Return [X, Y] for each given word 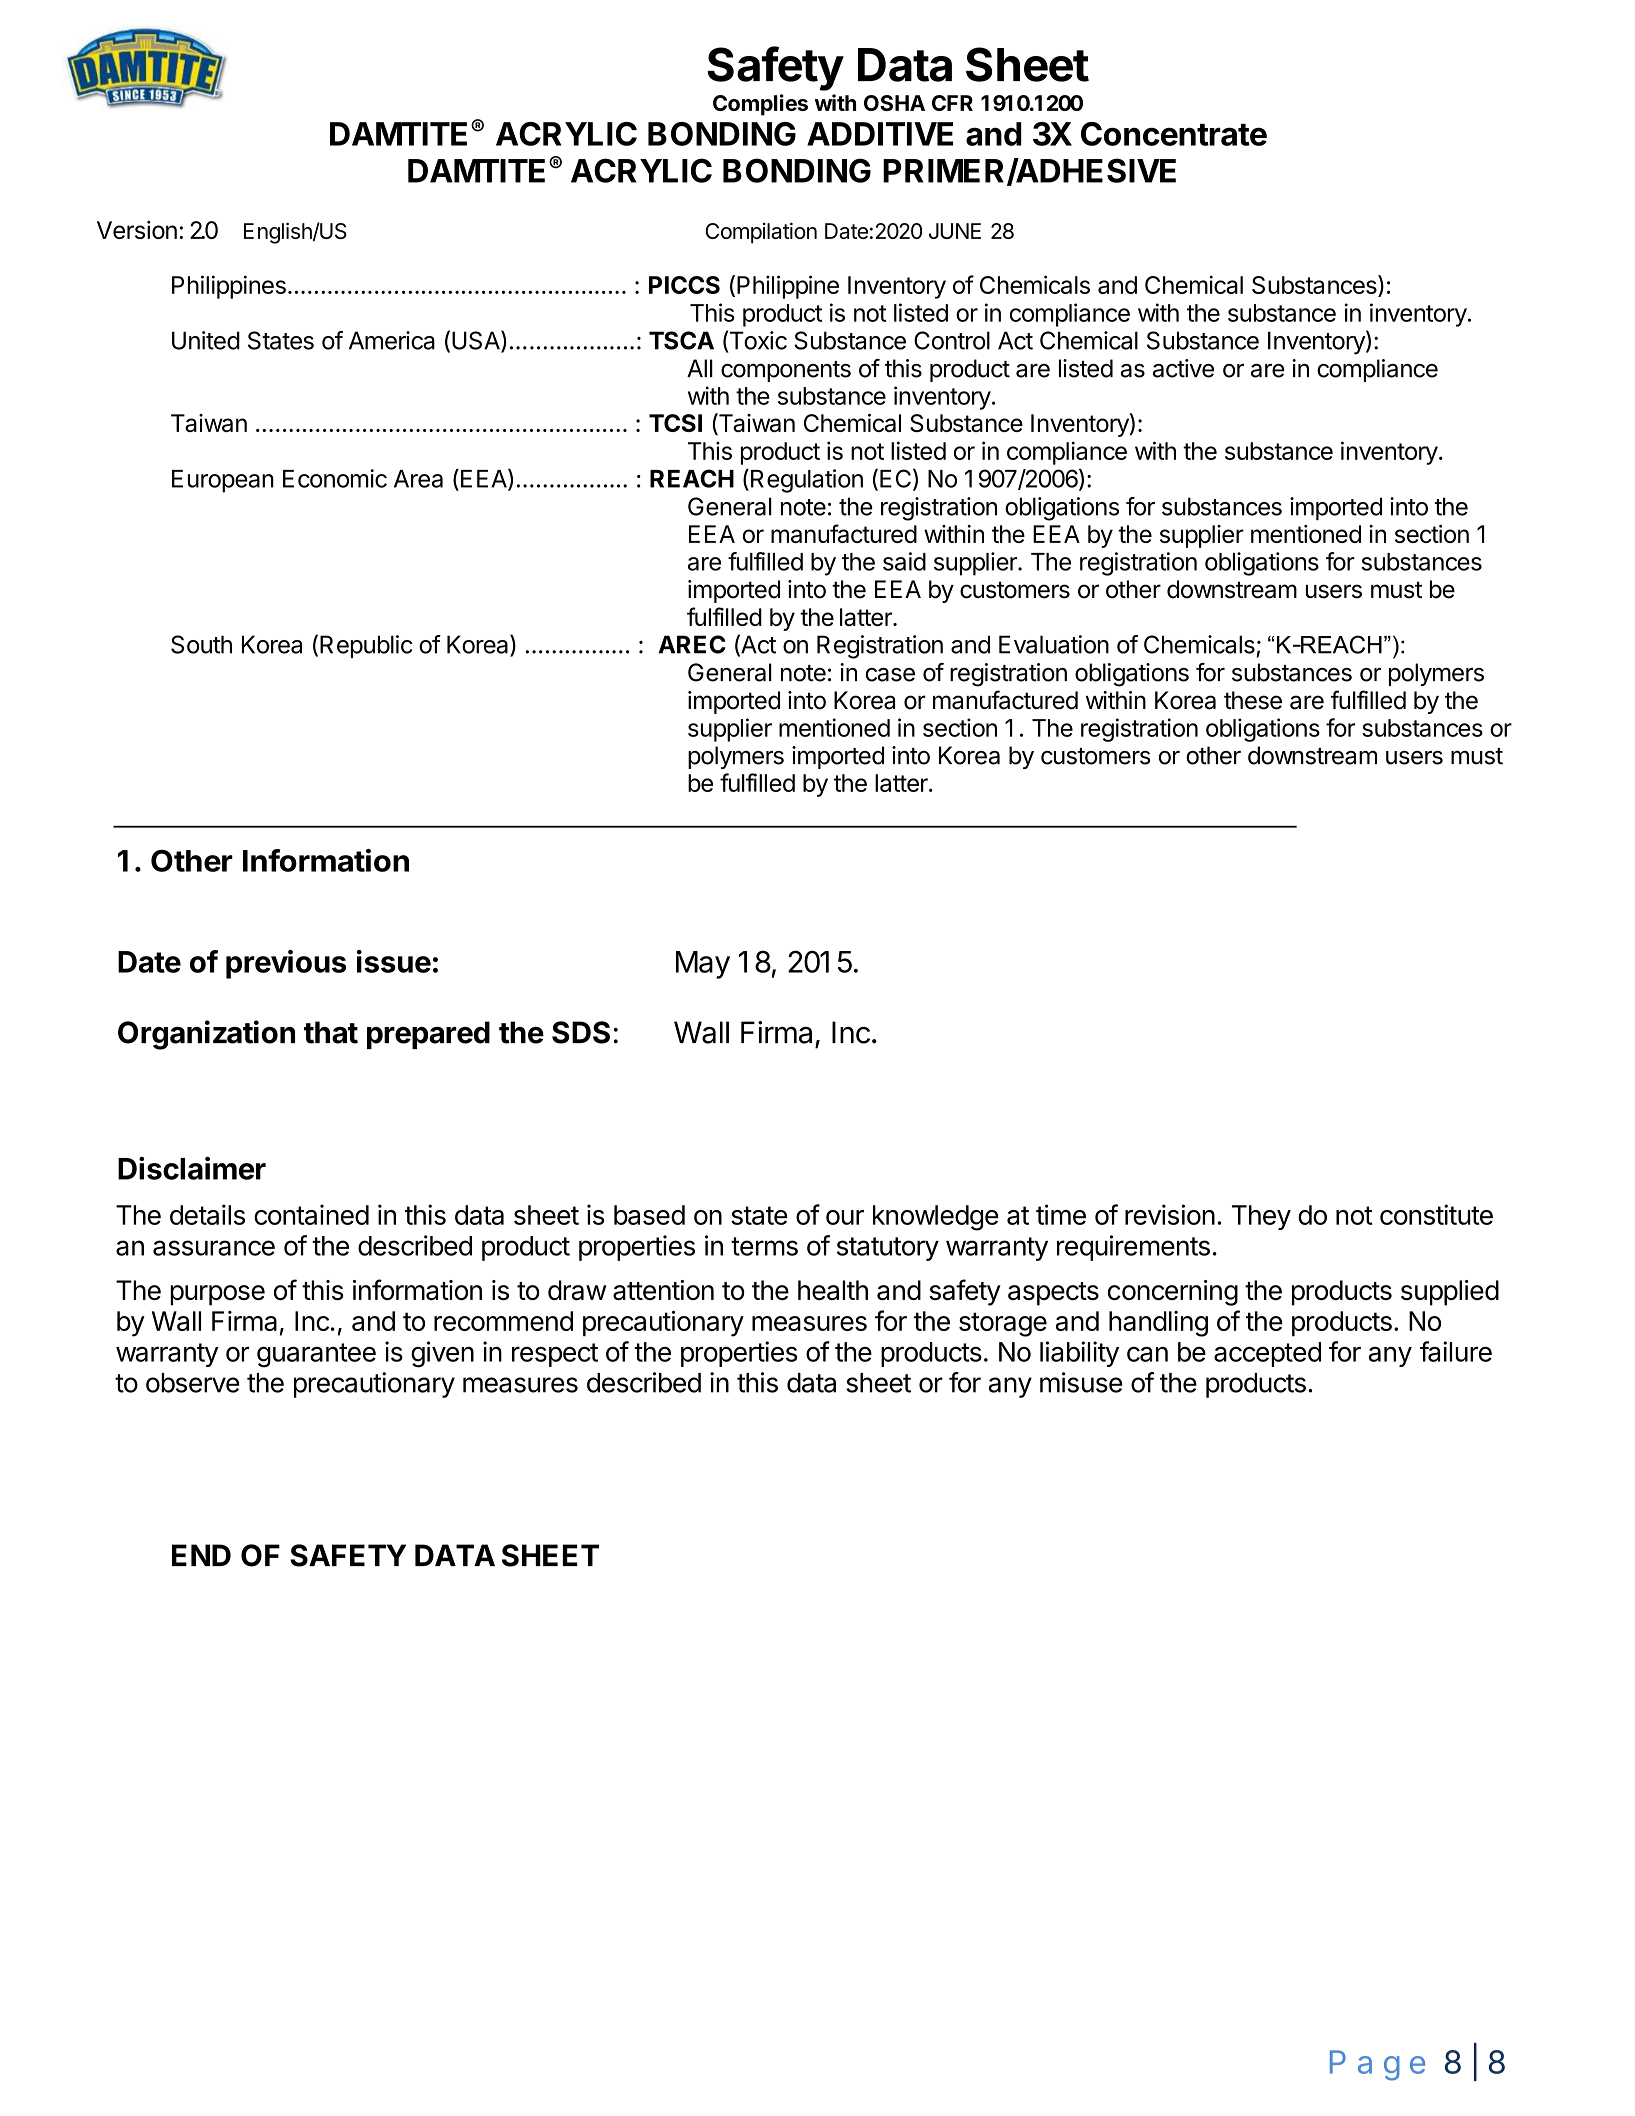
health [833, 1290]
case [890, 675]
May [703, 965]
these [1253, 700]
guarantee [316, 1355]
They [1261, 1217]
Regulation [807, 481]
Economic [335, 478]
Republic [366, 646]
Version [137, 230]
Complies [760, 105]
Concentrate [1174, 134]
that [331, 1032]
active [1183, 368]
